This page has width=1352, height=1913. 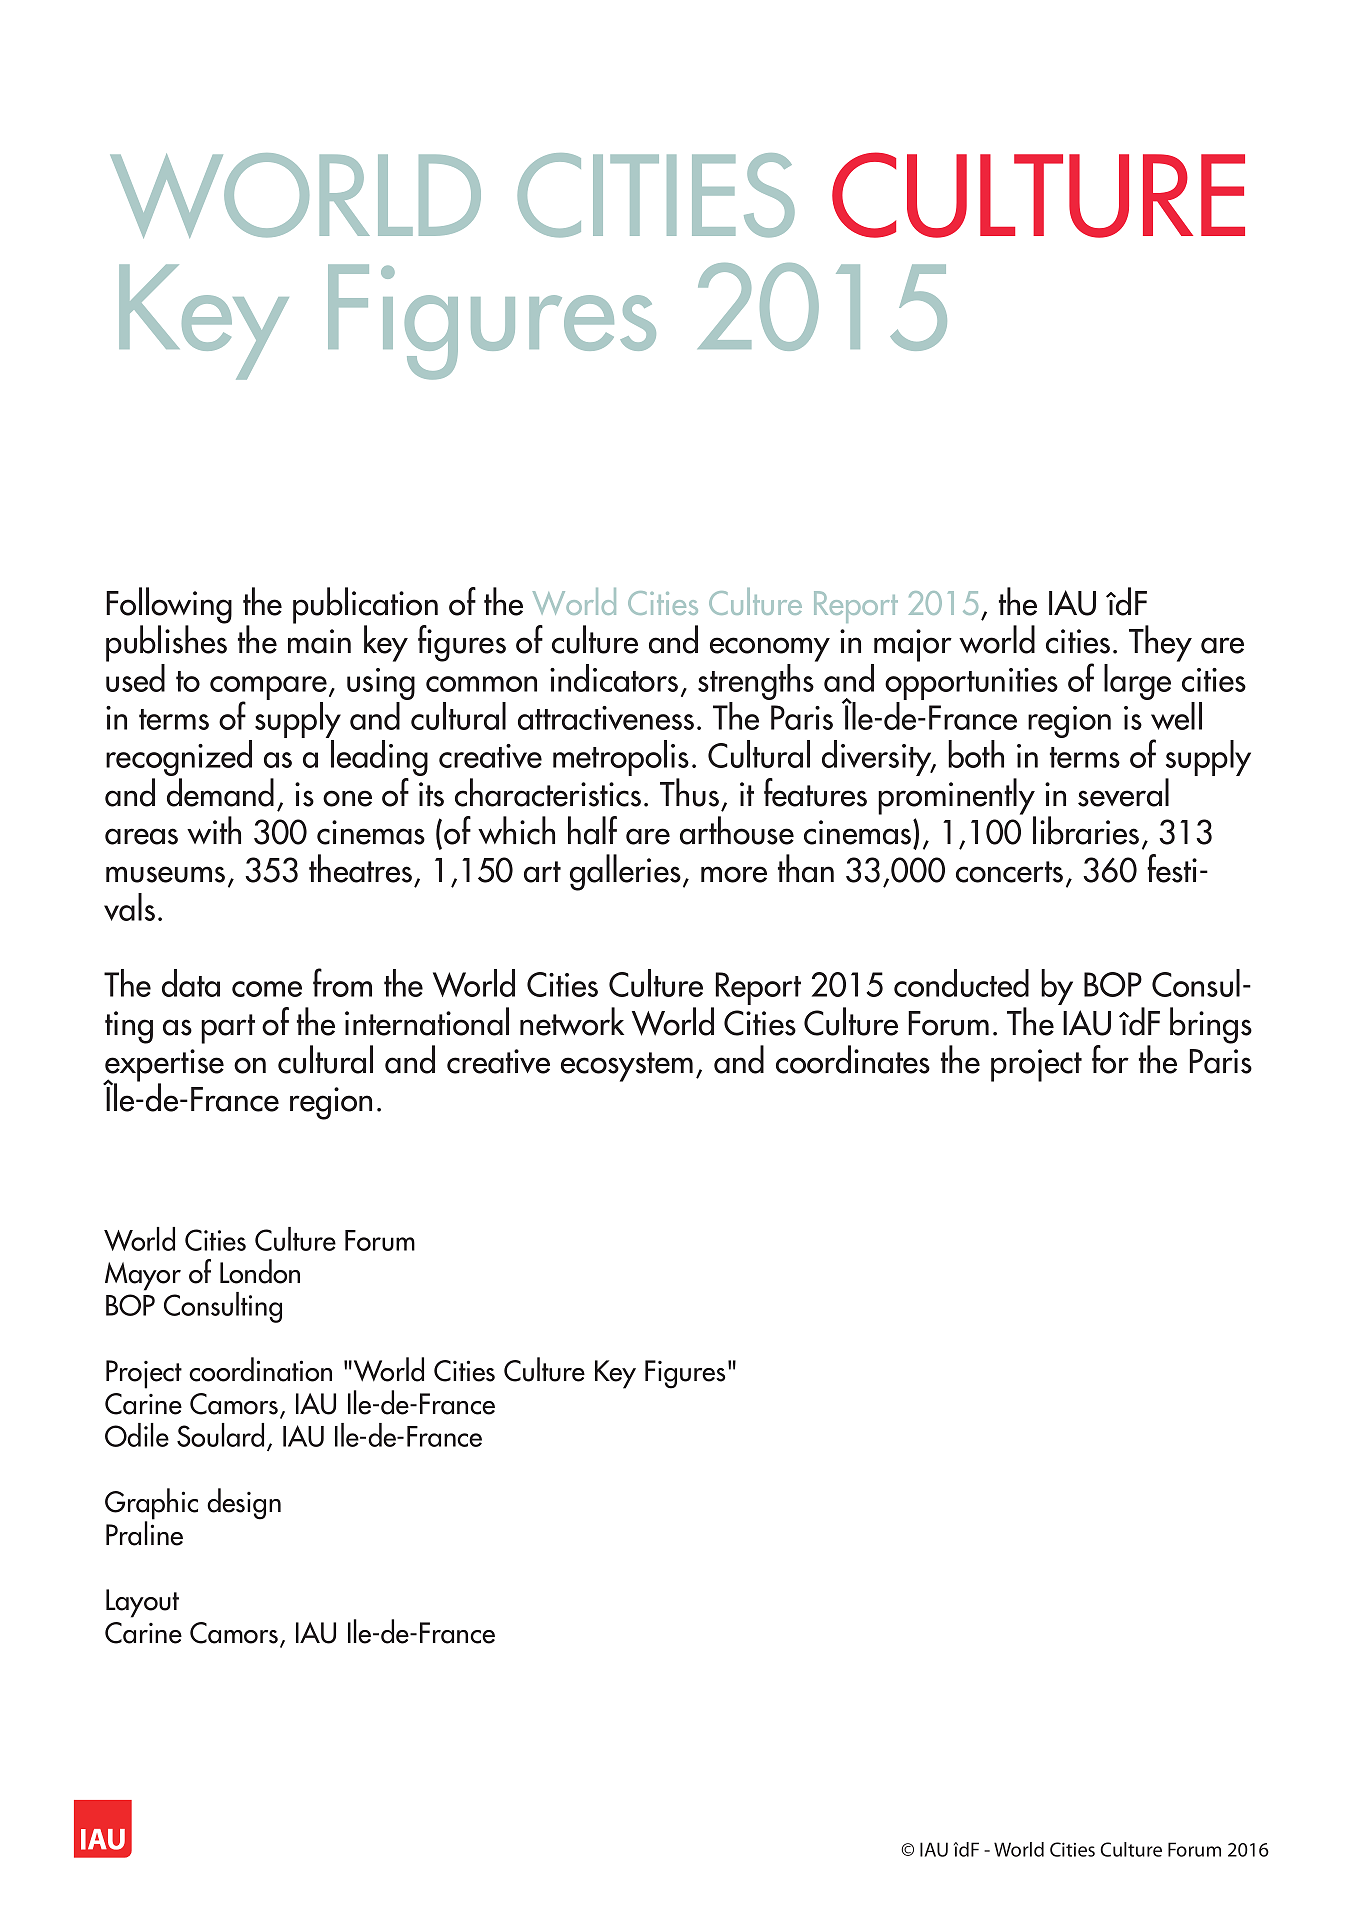 What do you see at coordinates (1211, 1025) in the page?
I see `brings` at bounding box center [1211, 1025].
